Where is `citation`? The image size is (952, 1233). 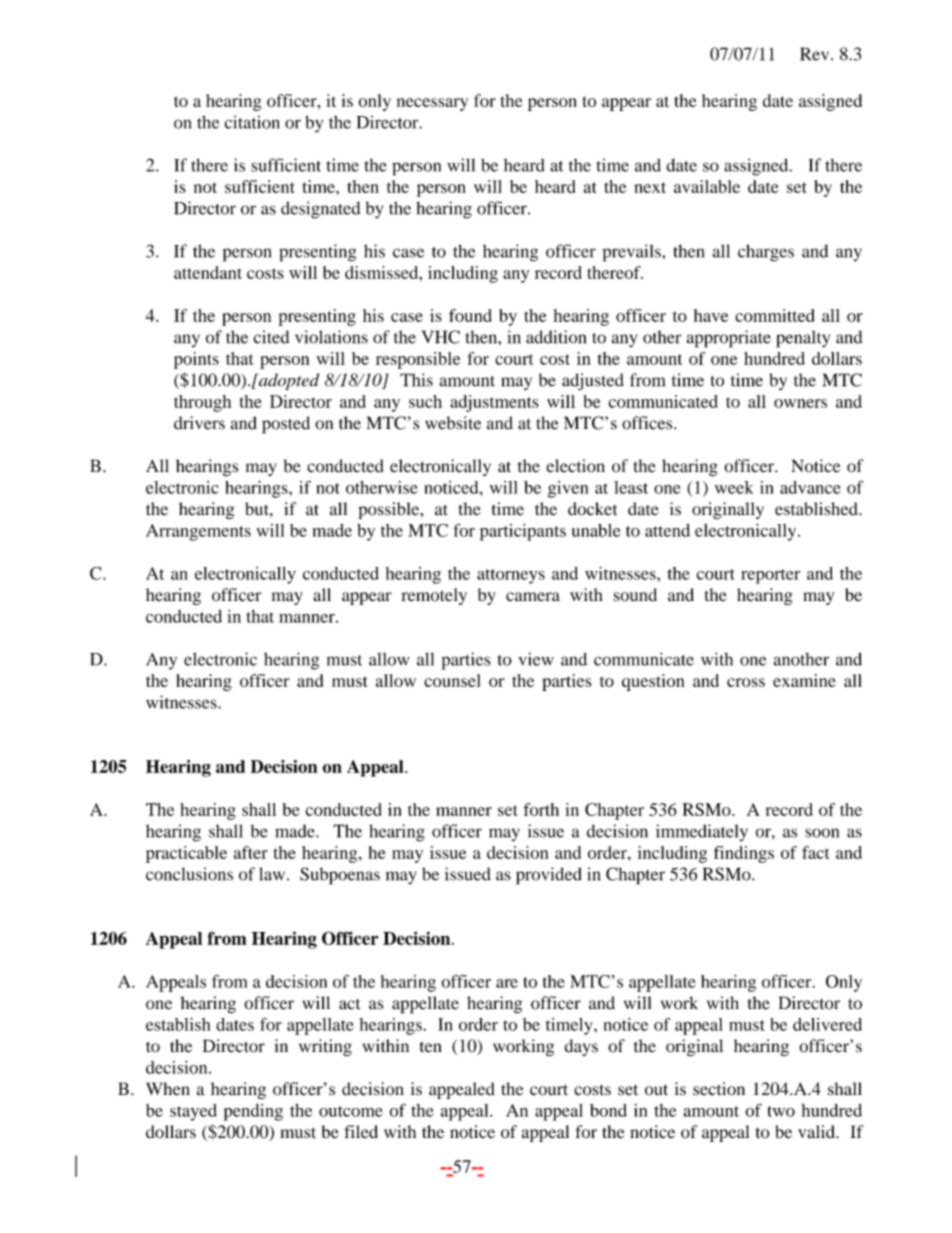
citation is located at coordinates (252, 122).
